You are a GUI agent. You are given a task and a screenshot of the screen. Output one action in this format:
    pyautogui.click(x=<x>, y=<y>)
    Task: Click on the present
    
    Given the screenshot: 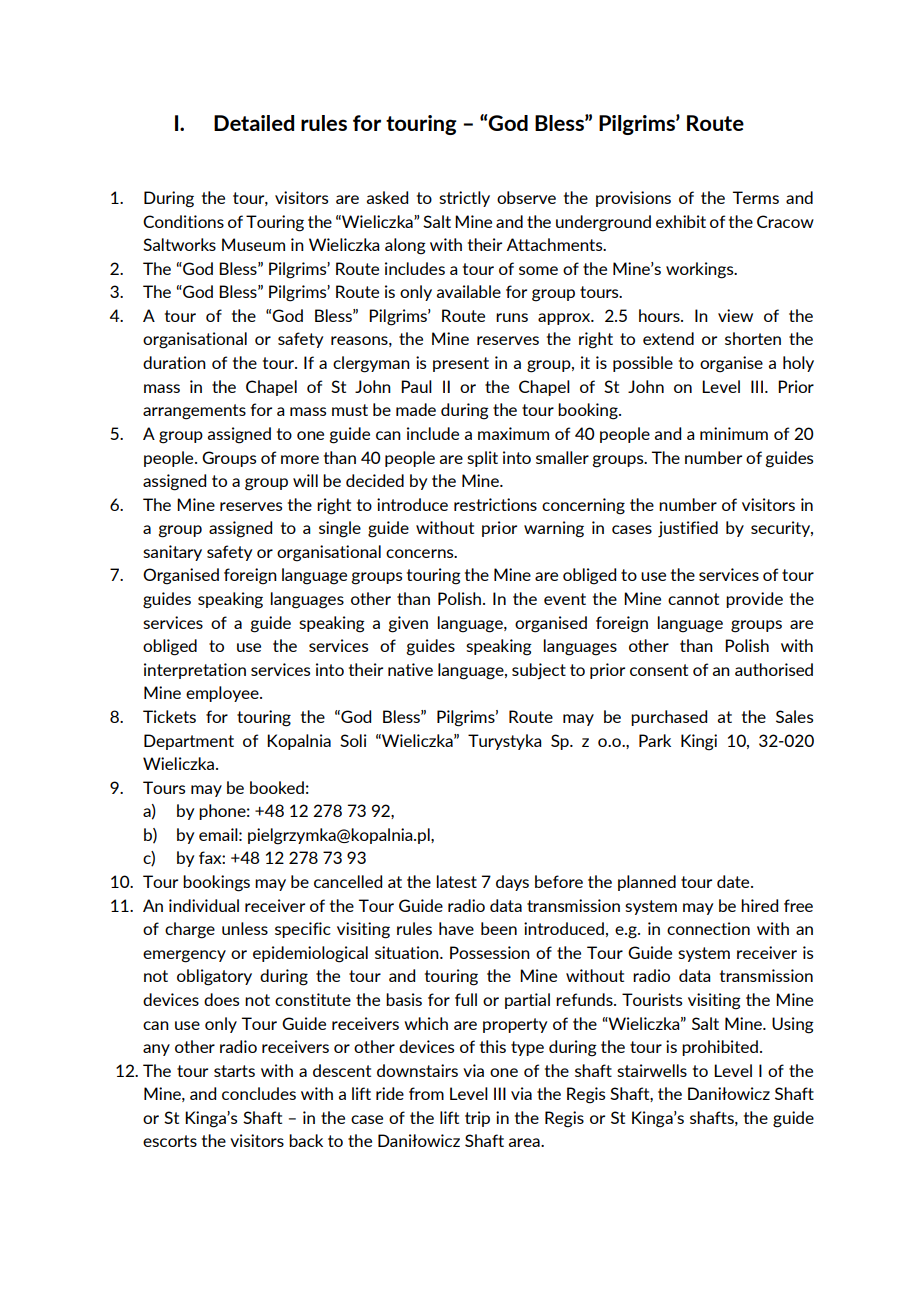 What is the action you would take?
    pyautogui.click(x=461, y=364)
